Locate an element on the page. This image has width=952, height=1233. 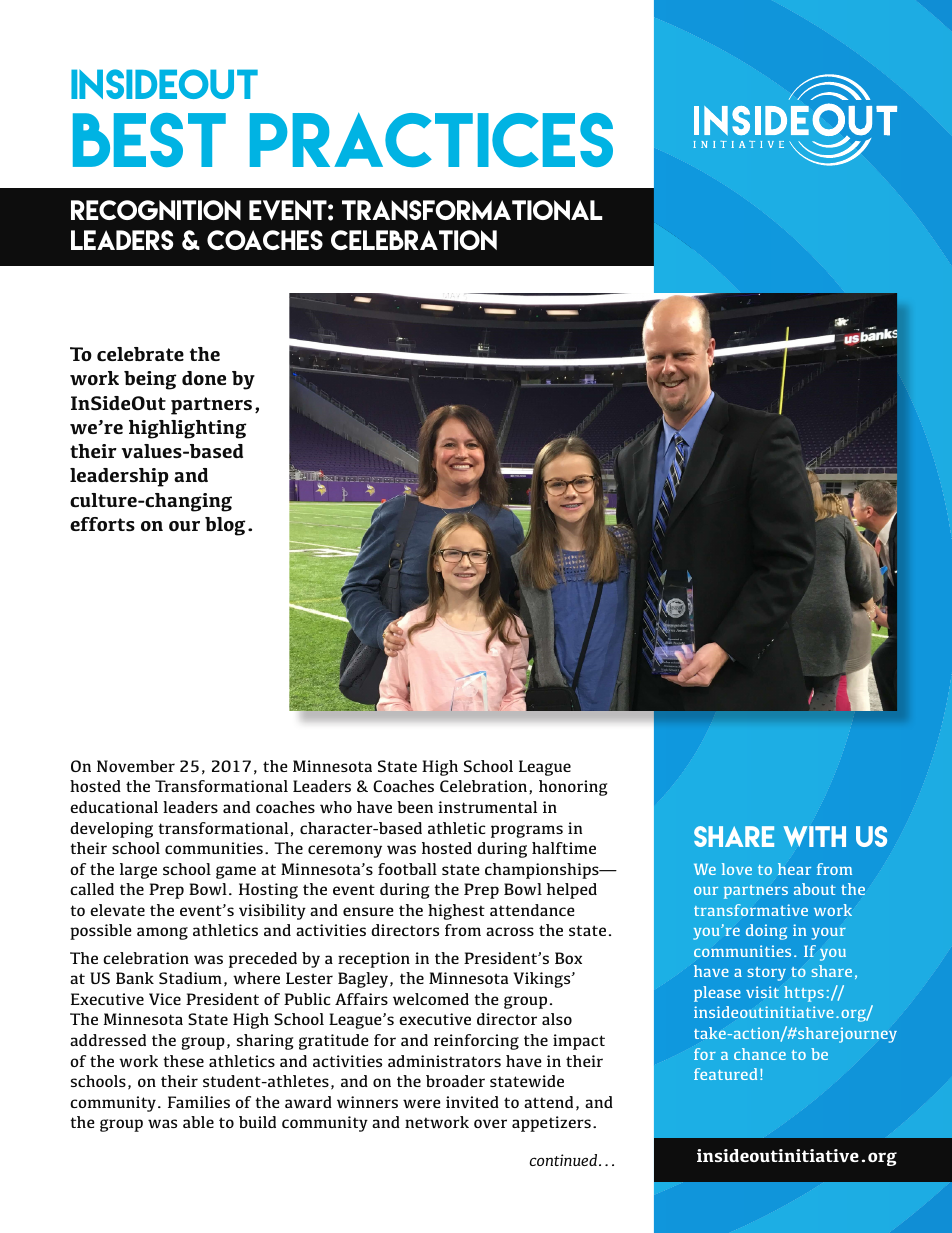
love is located at coordinates (737, 869).
